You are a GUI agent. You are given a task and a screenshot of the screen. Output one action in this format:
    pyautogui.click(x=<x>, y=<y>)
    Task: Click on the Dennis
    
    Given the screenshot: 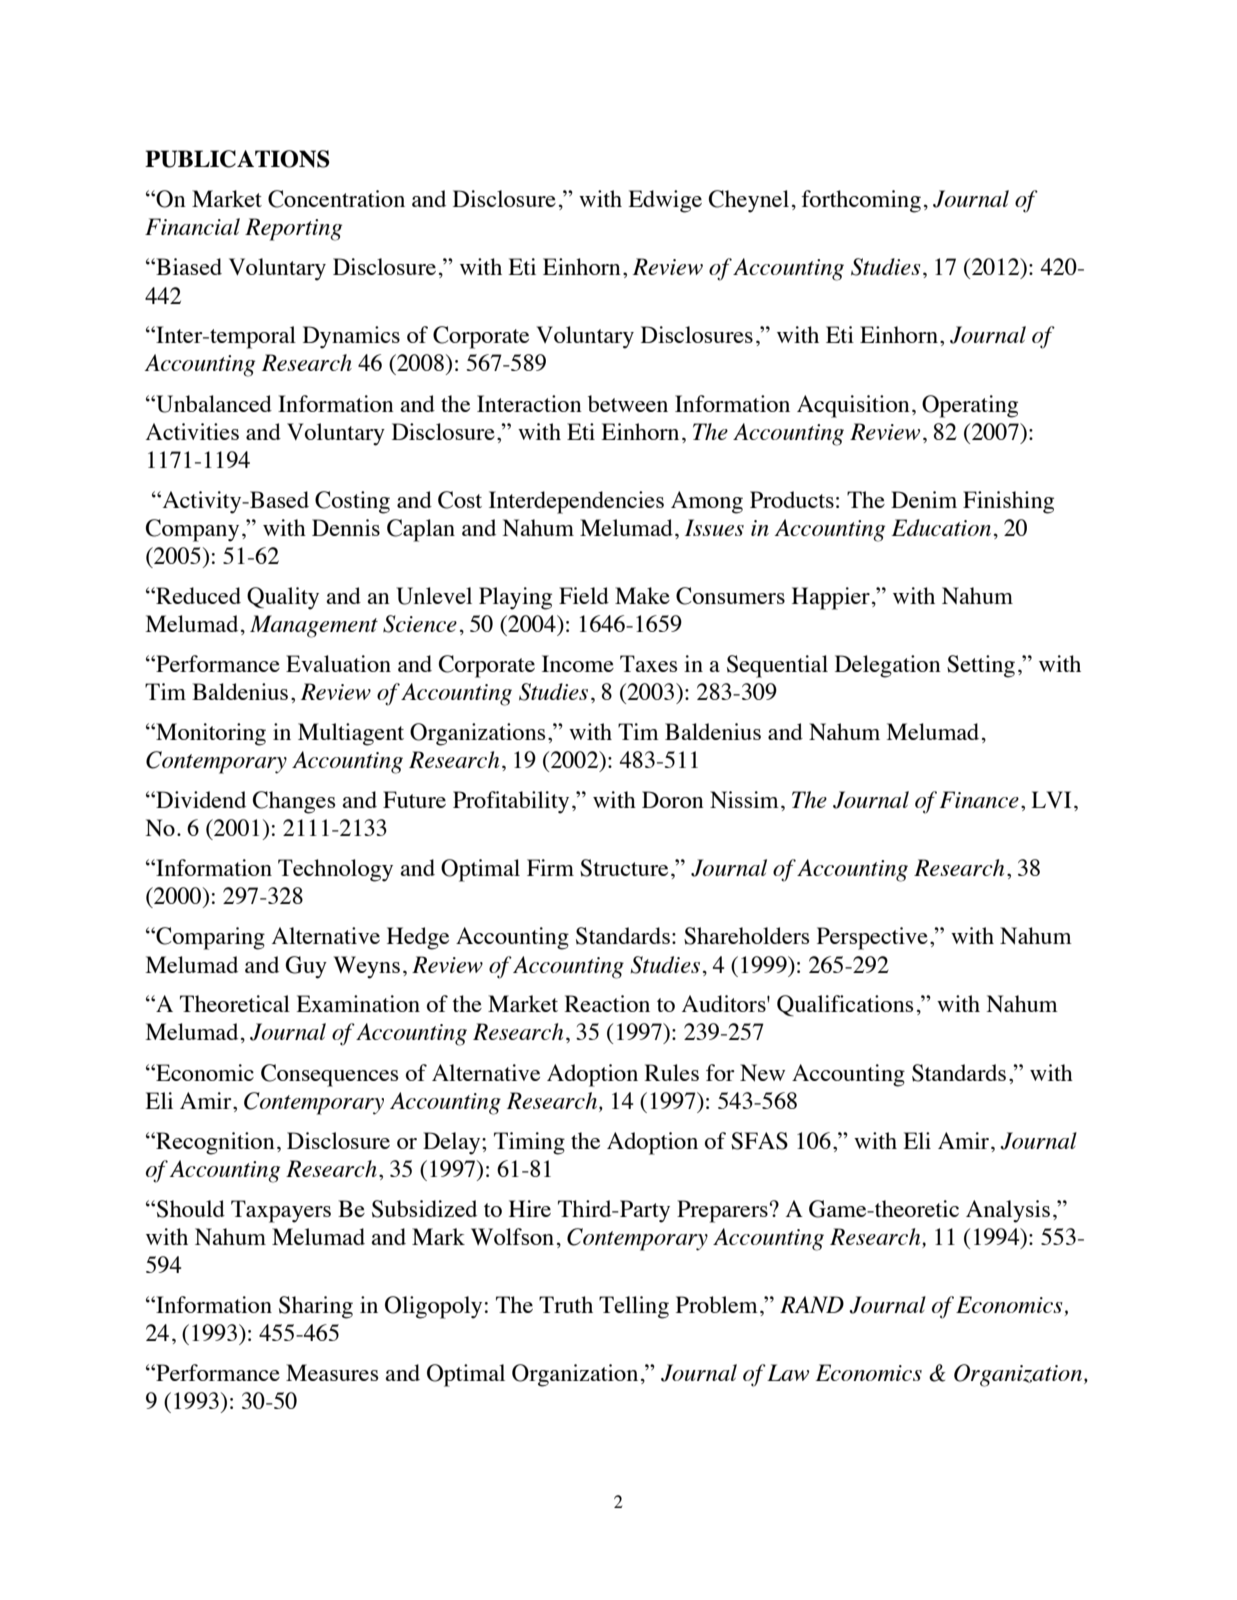 What is the action you would take?
    pyautogui.click(x=346, y=527)
